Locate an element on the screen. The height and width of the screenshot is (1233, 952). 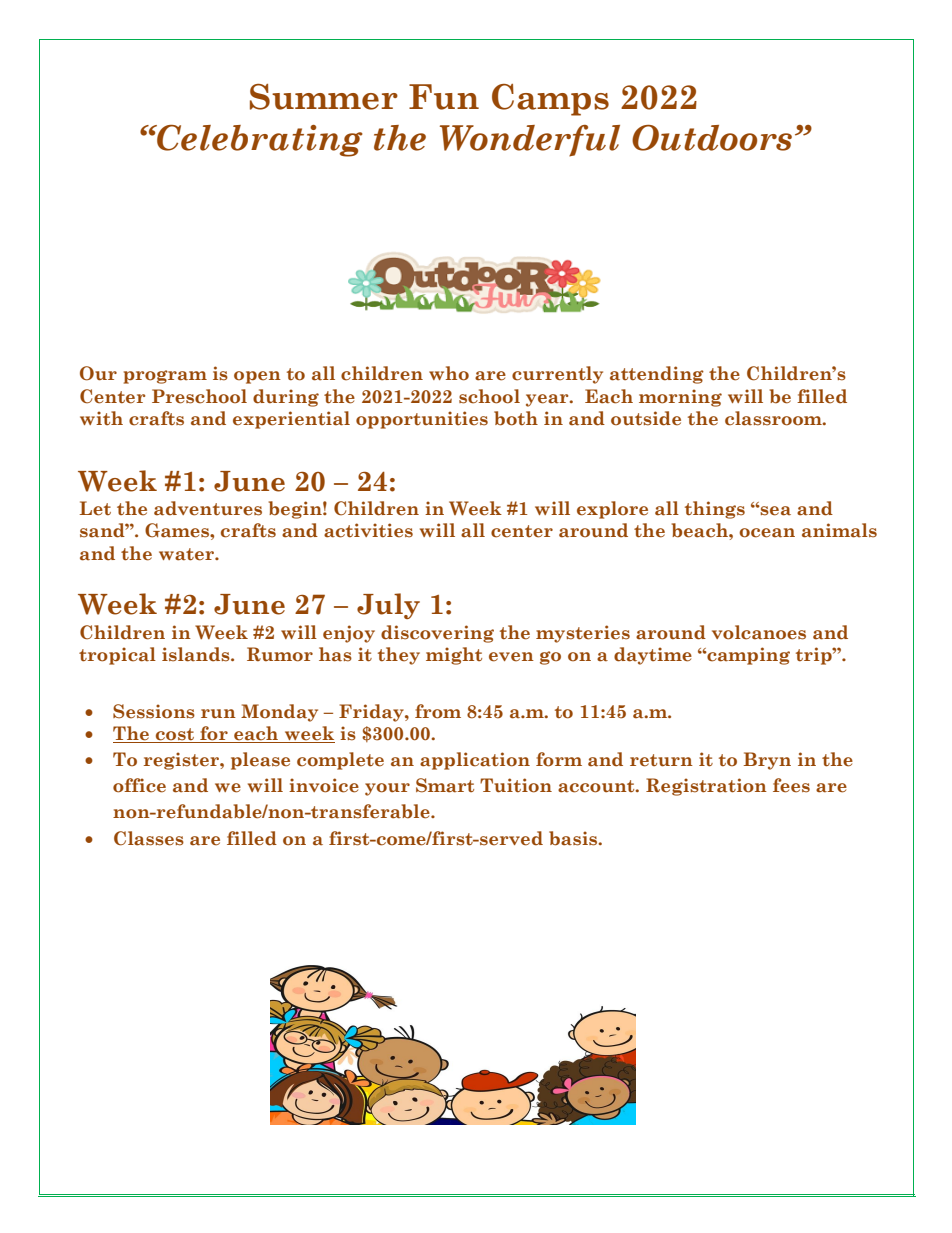
Wonderful is located at coordinates (530, 141).
